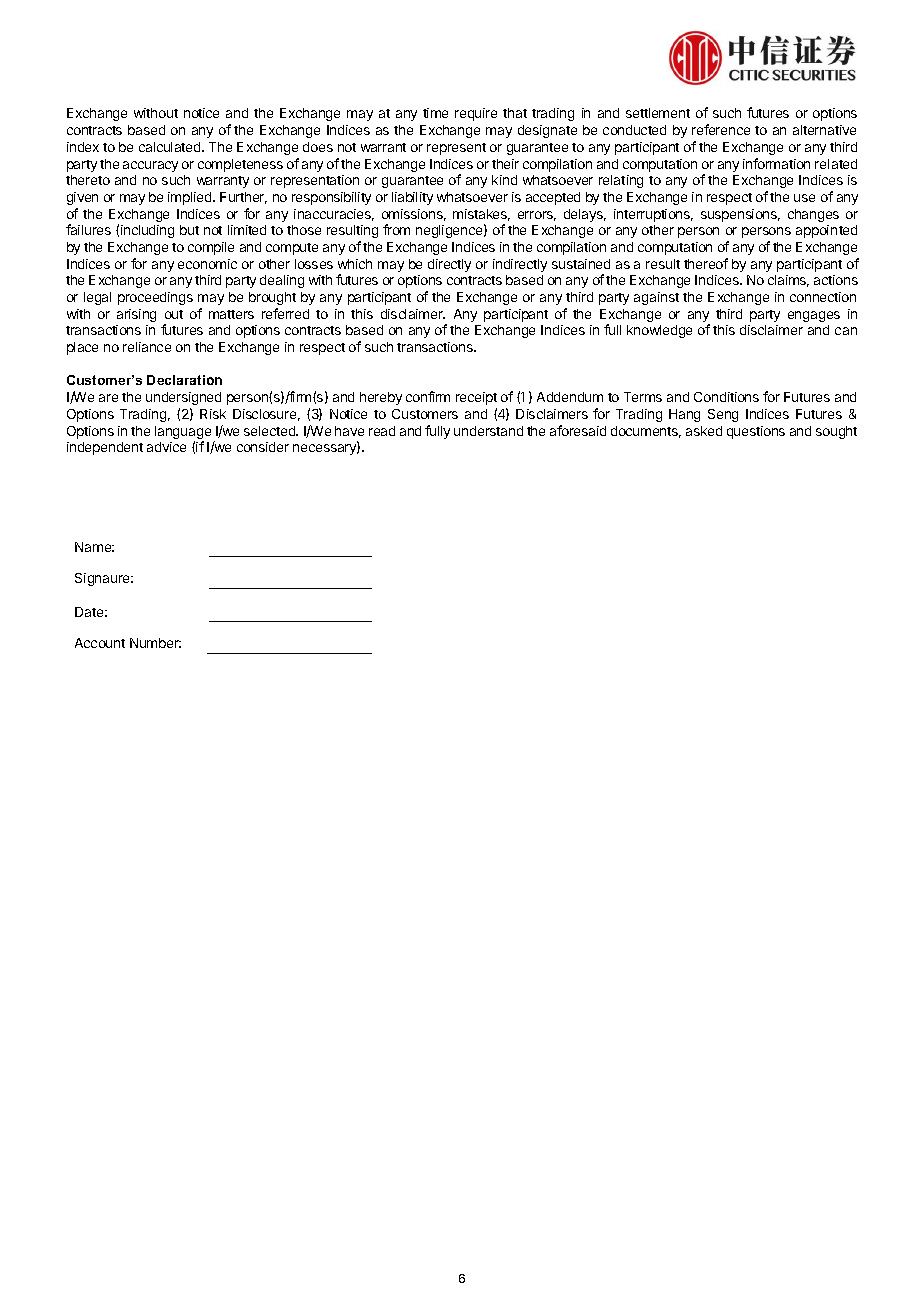 This screenshot has height=1309, width=924. What do you see at coordinates (100, 643) in the screenshot?
I see `Account` at bounding box center [100, 643].
